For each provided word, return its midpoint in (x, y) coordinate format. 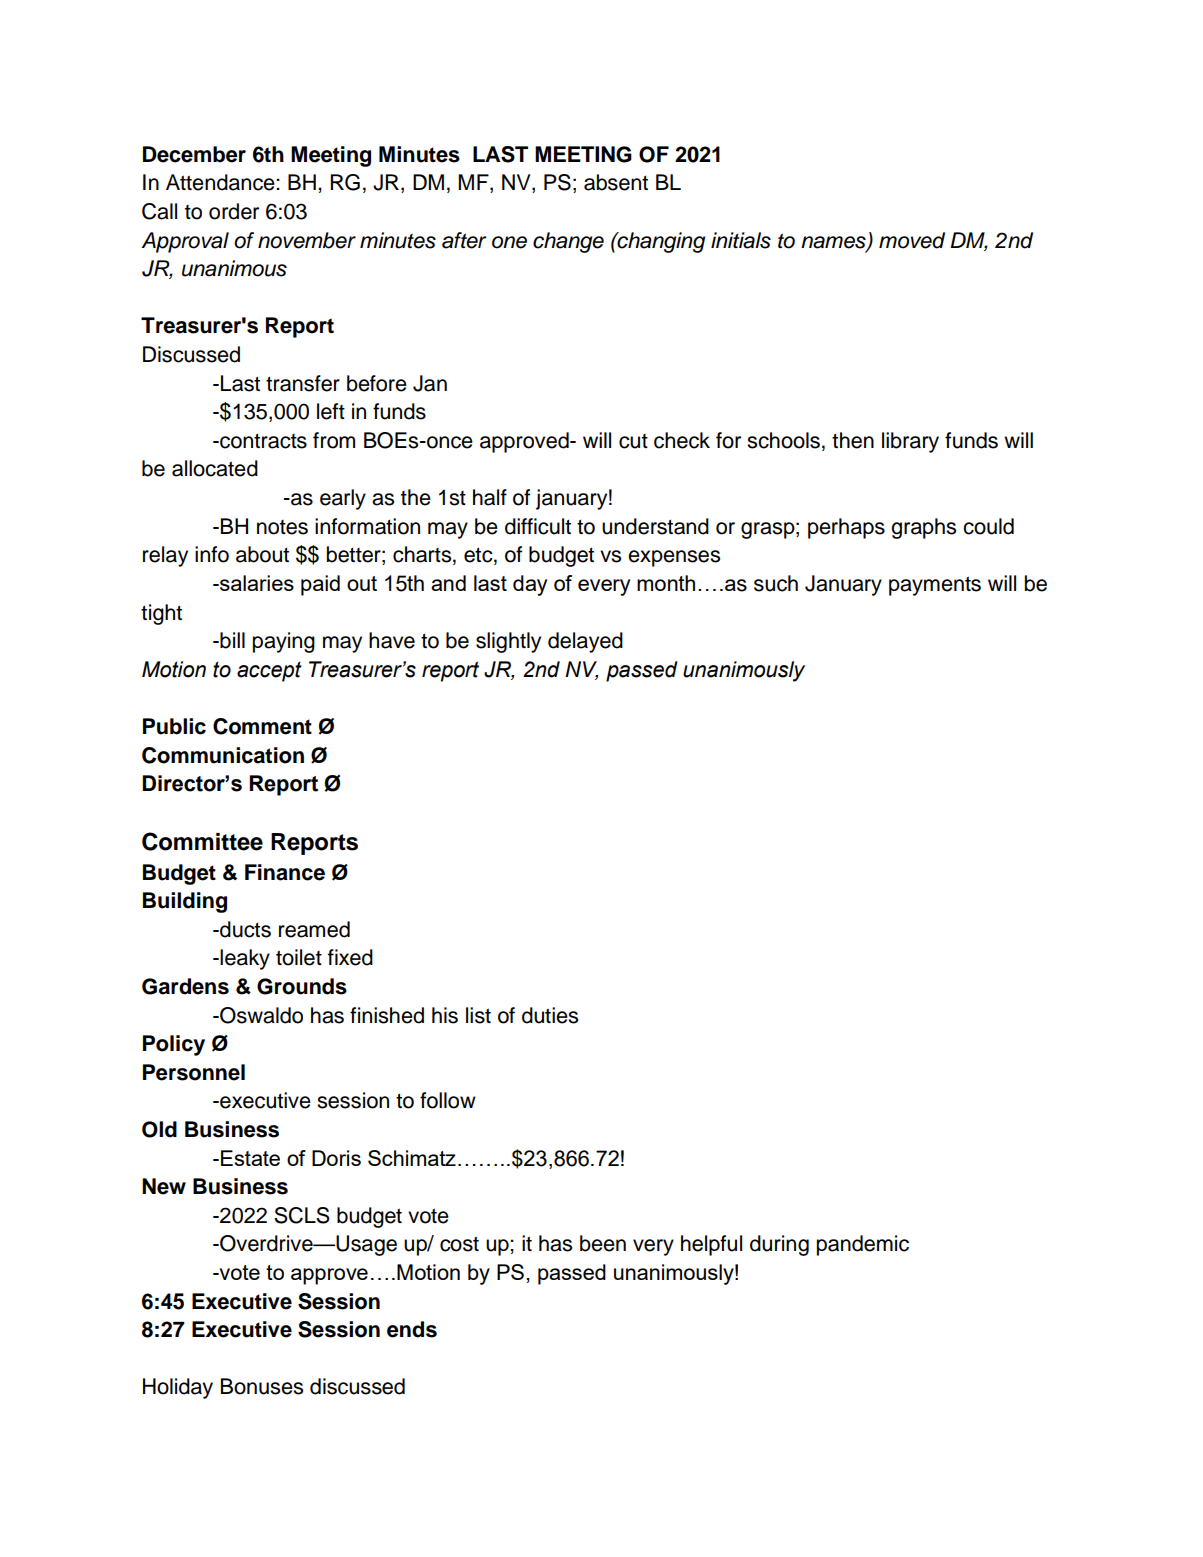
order (234, 211)
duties (550, 1015)
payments (935, 586)
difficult (538, 526)
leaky (245, 959)
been (603, 1243)
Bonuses (262, 1386)
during (779, 1245)
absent (616, 182)
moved (912, 240)
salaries (256, 583)
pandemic (863, 1245)
